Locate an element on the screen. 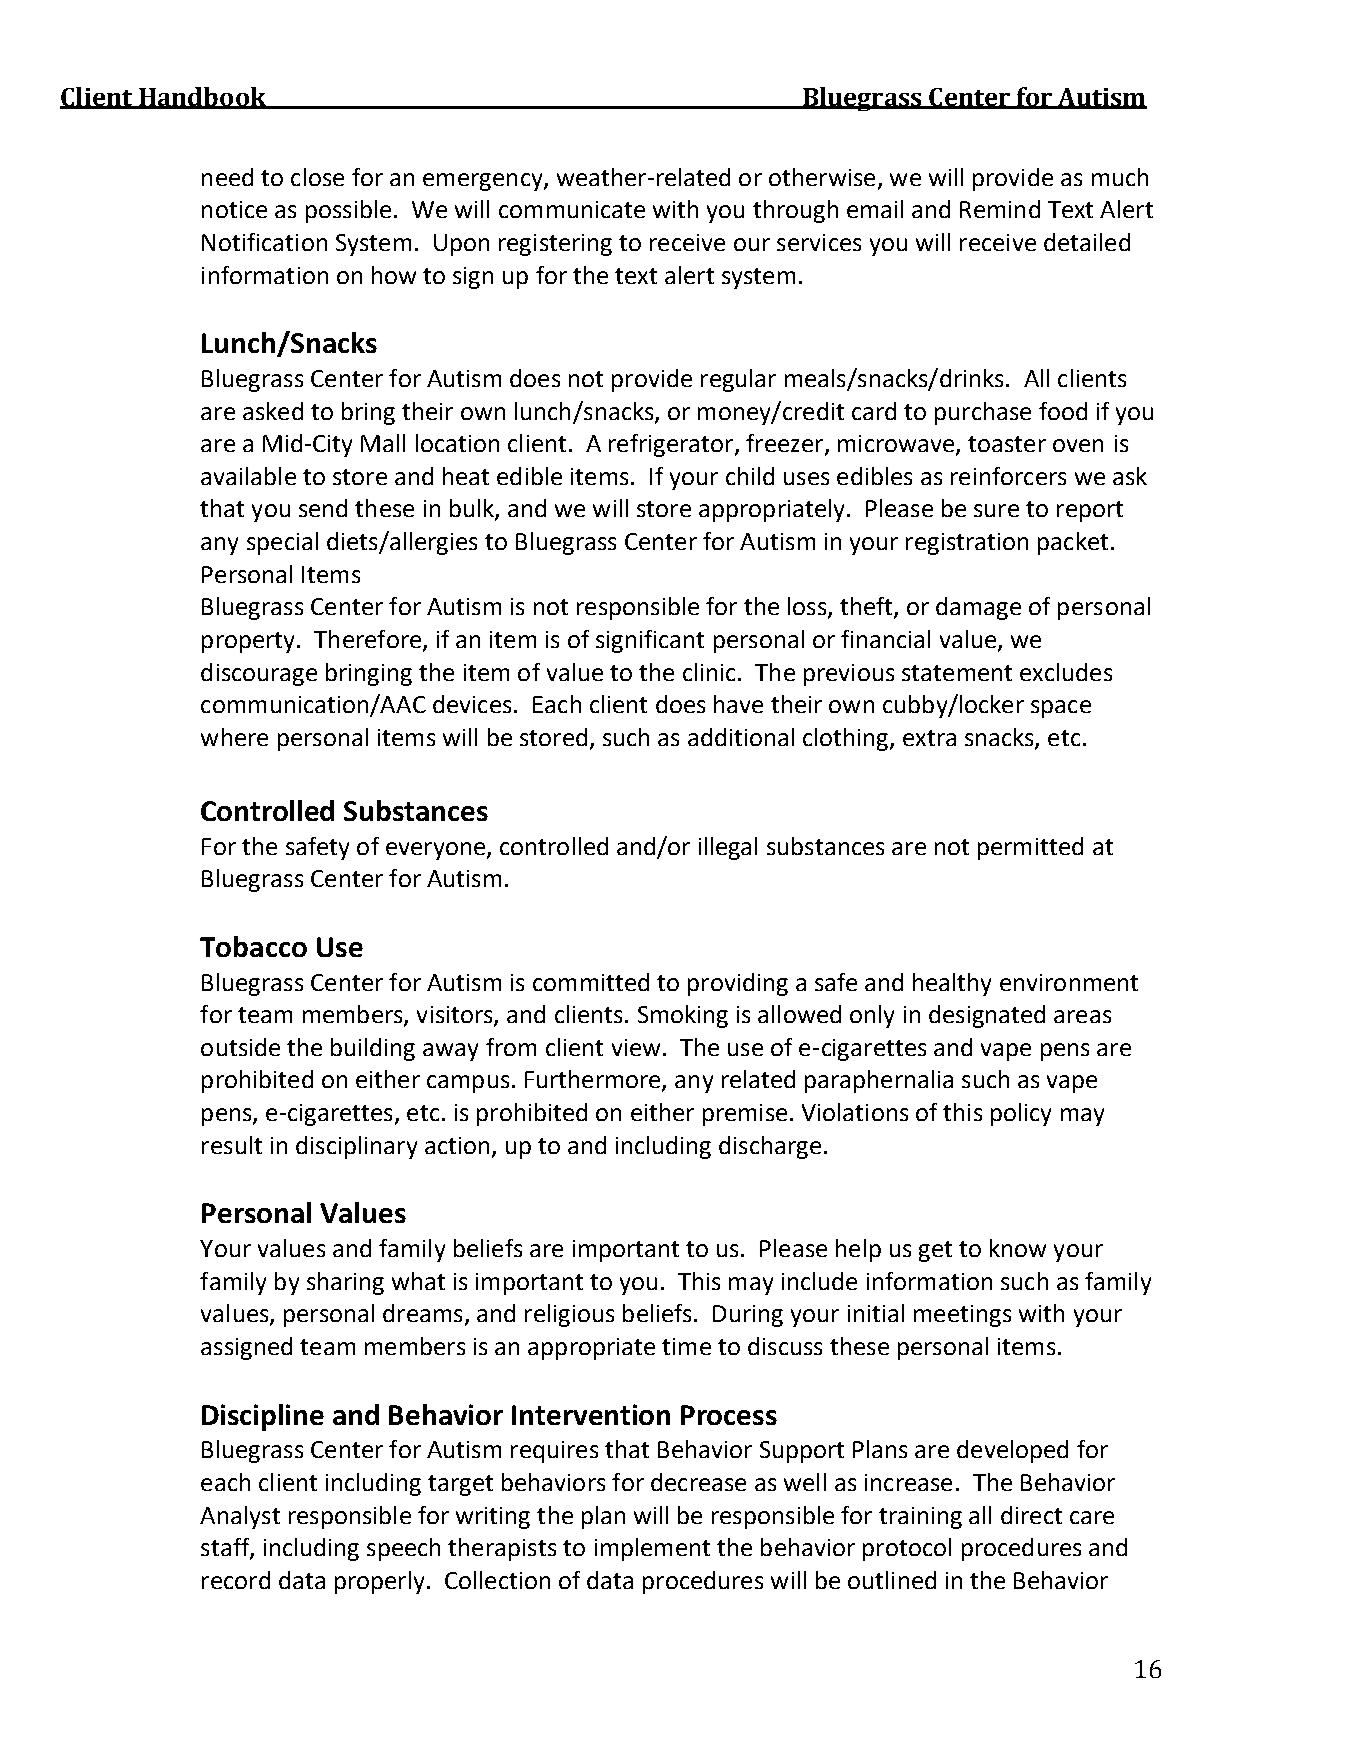  know is located at coordinates (1018, 1248).
